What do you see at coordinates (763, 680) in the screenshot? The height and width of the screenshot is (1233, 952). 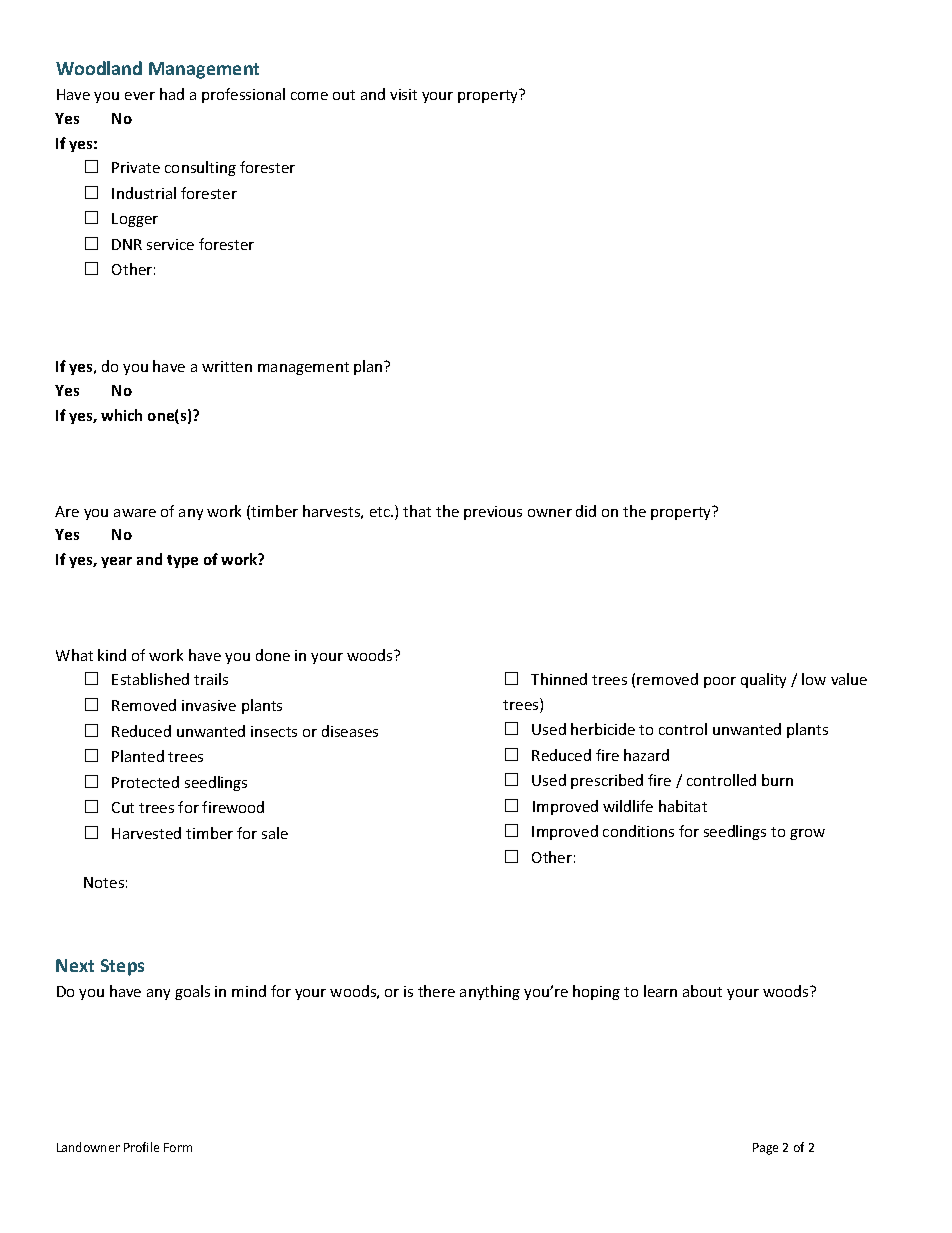 I see `quality` at bounding box center [763, 680].
